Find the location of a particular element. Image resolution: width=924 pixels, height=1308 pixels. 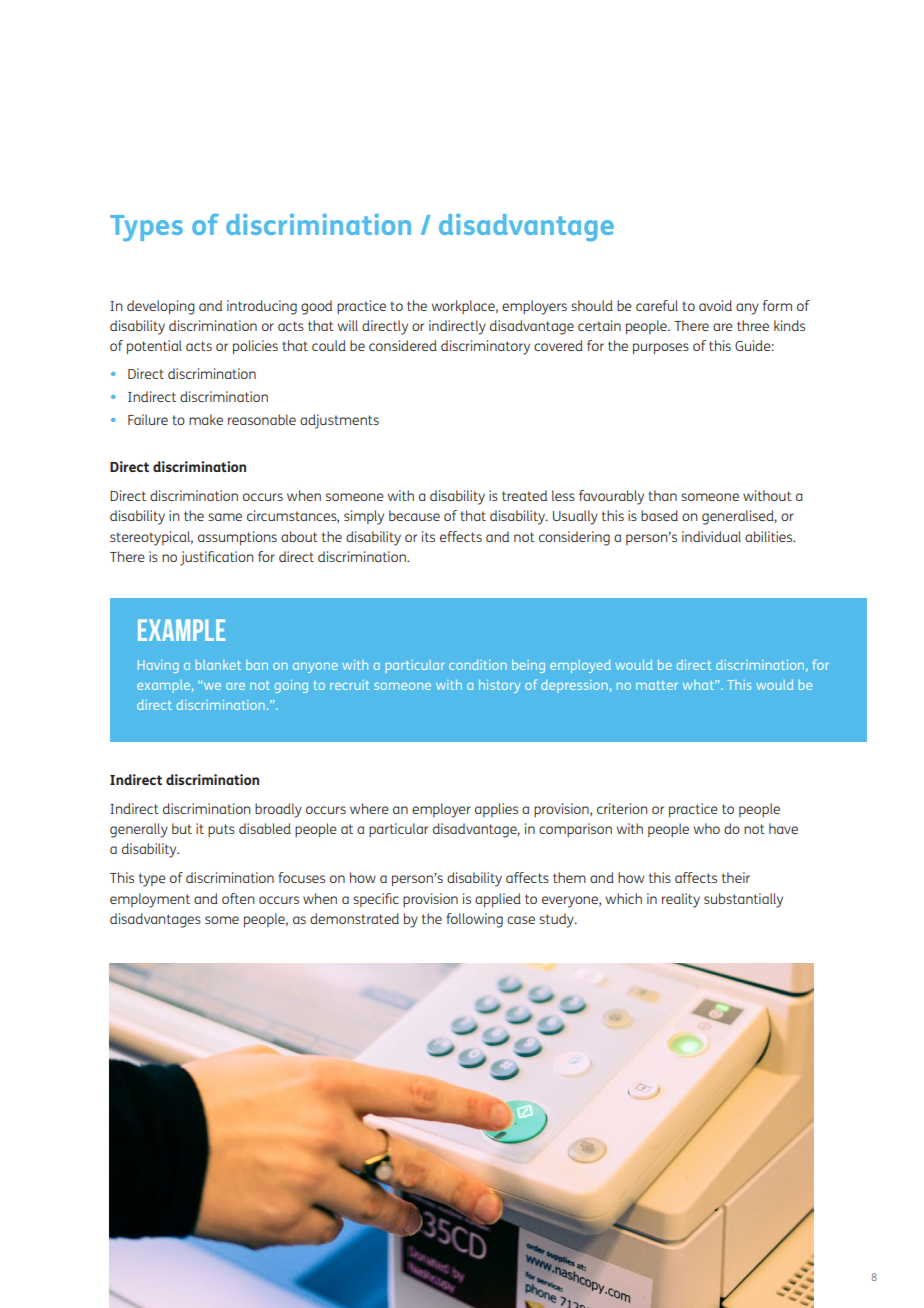

introducing is located at coordinates (262, 307).
